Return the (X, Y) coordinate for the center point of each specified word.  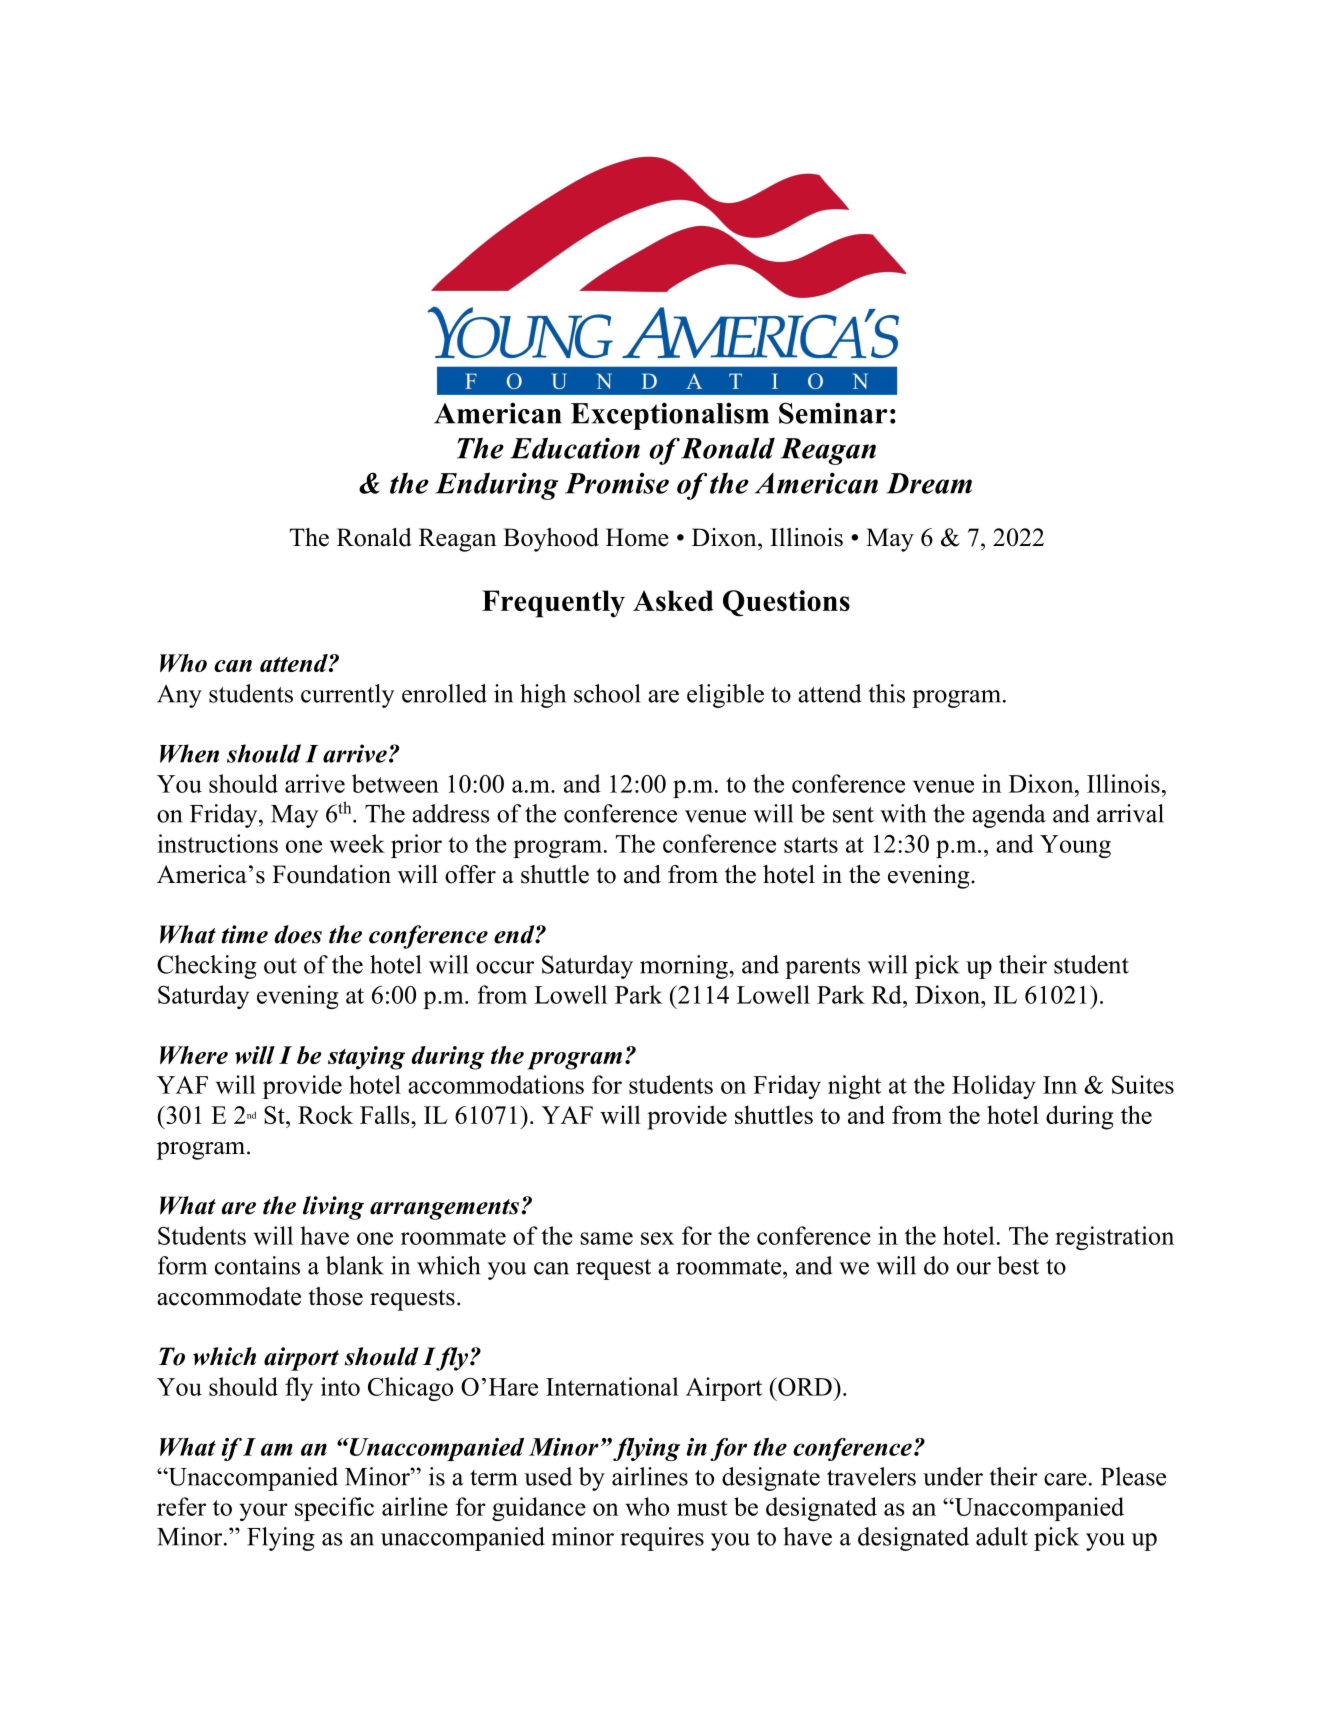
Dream (929, 483)
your (263, 1512)
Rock (325, 1114)
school (607, 693)
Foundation (331, 874)
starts (811, 845)
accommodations (496, 1084)
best (1018, 1265)
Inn (1060, 1085)
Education (575, 448)
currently (347, 696)
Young (1075, 846)
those (336, 1296)
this (886, 693)
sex (657, 1238)
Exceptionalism (670, 416)
